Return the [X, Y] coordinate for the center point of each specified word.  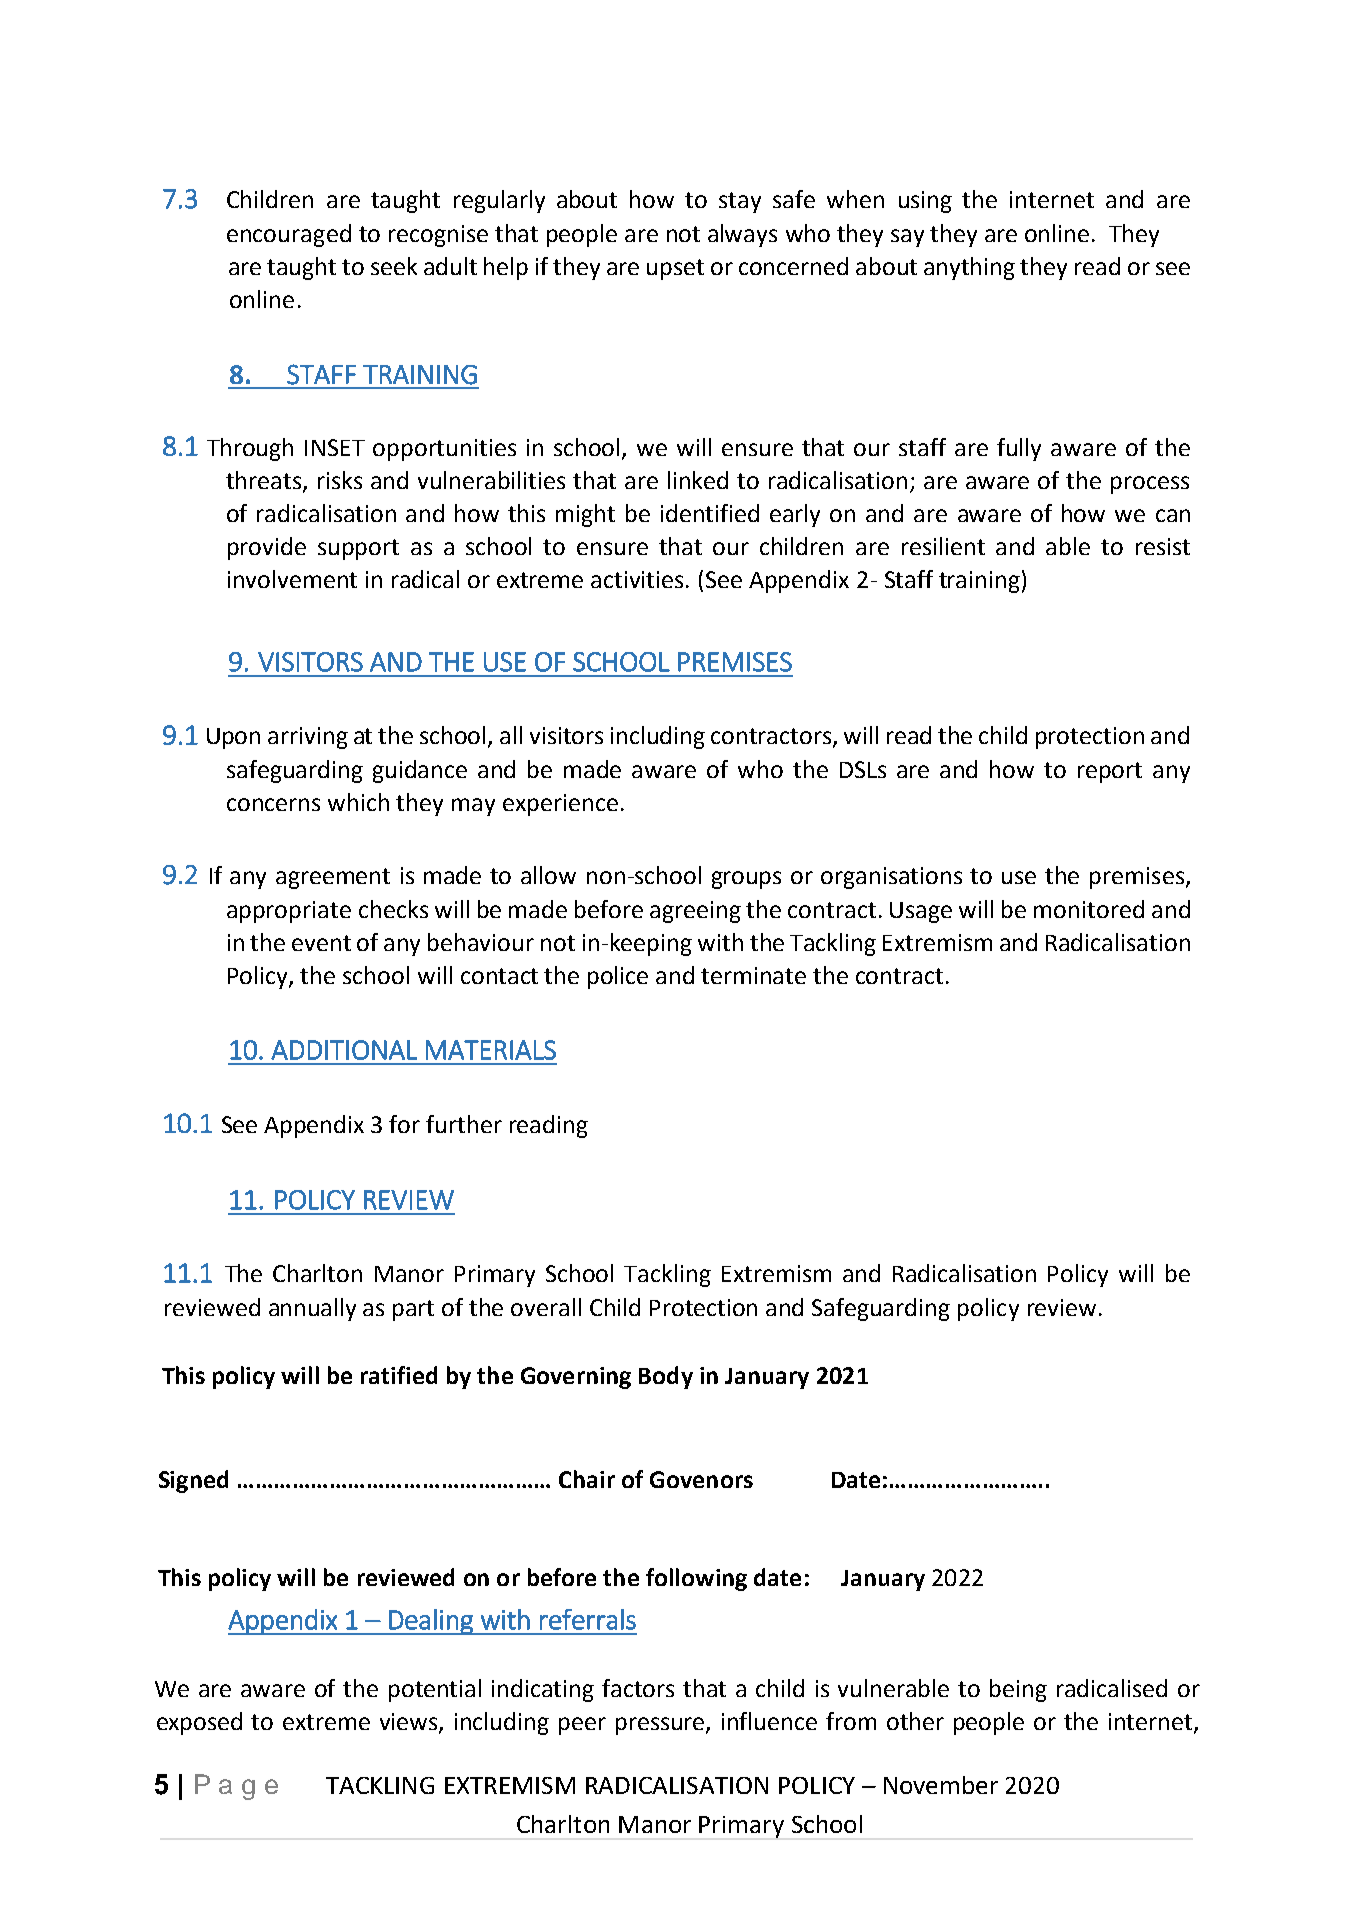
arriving [308, 738]
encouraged [289, 235]
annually [312, 1309]
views [410, 1723]
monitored [1089, 909]
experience [560, 805]
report [1110, 772]
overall [546, 1307]
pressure [661, 1726]
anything [969, 268]
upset [675, 269]
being [1018, 1690]
